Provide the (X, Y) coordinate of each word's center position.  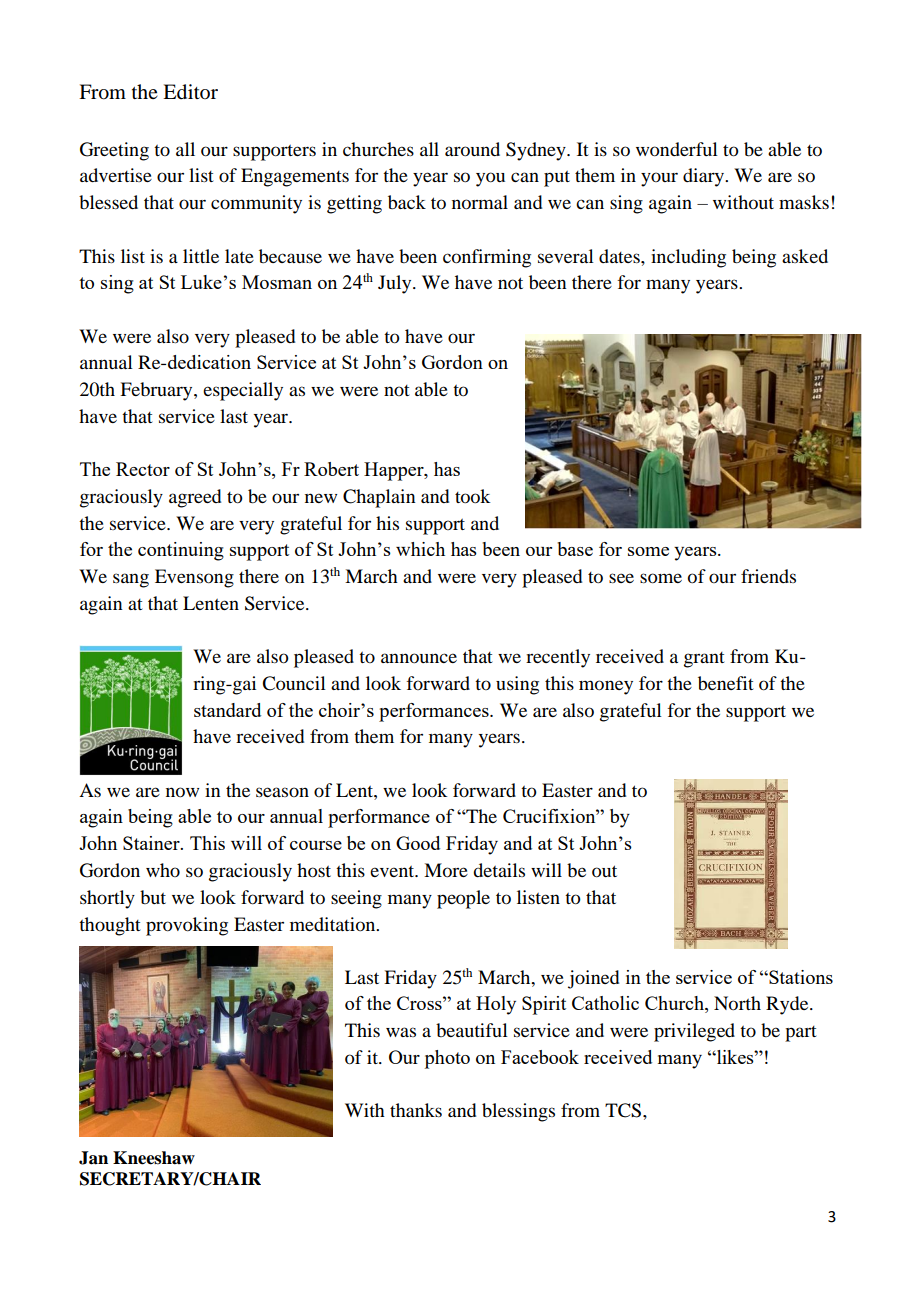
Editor (190, 92)
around (472, 149)
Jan (93, 1158)
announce (419, 658)
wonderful (677, 149)
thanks (416, 1110)
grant (704, 660)
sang (131, 580)
